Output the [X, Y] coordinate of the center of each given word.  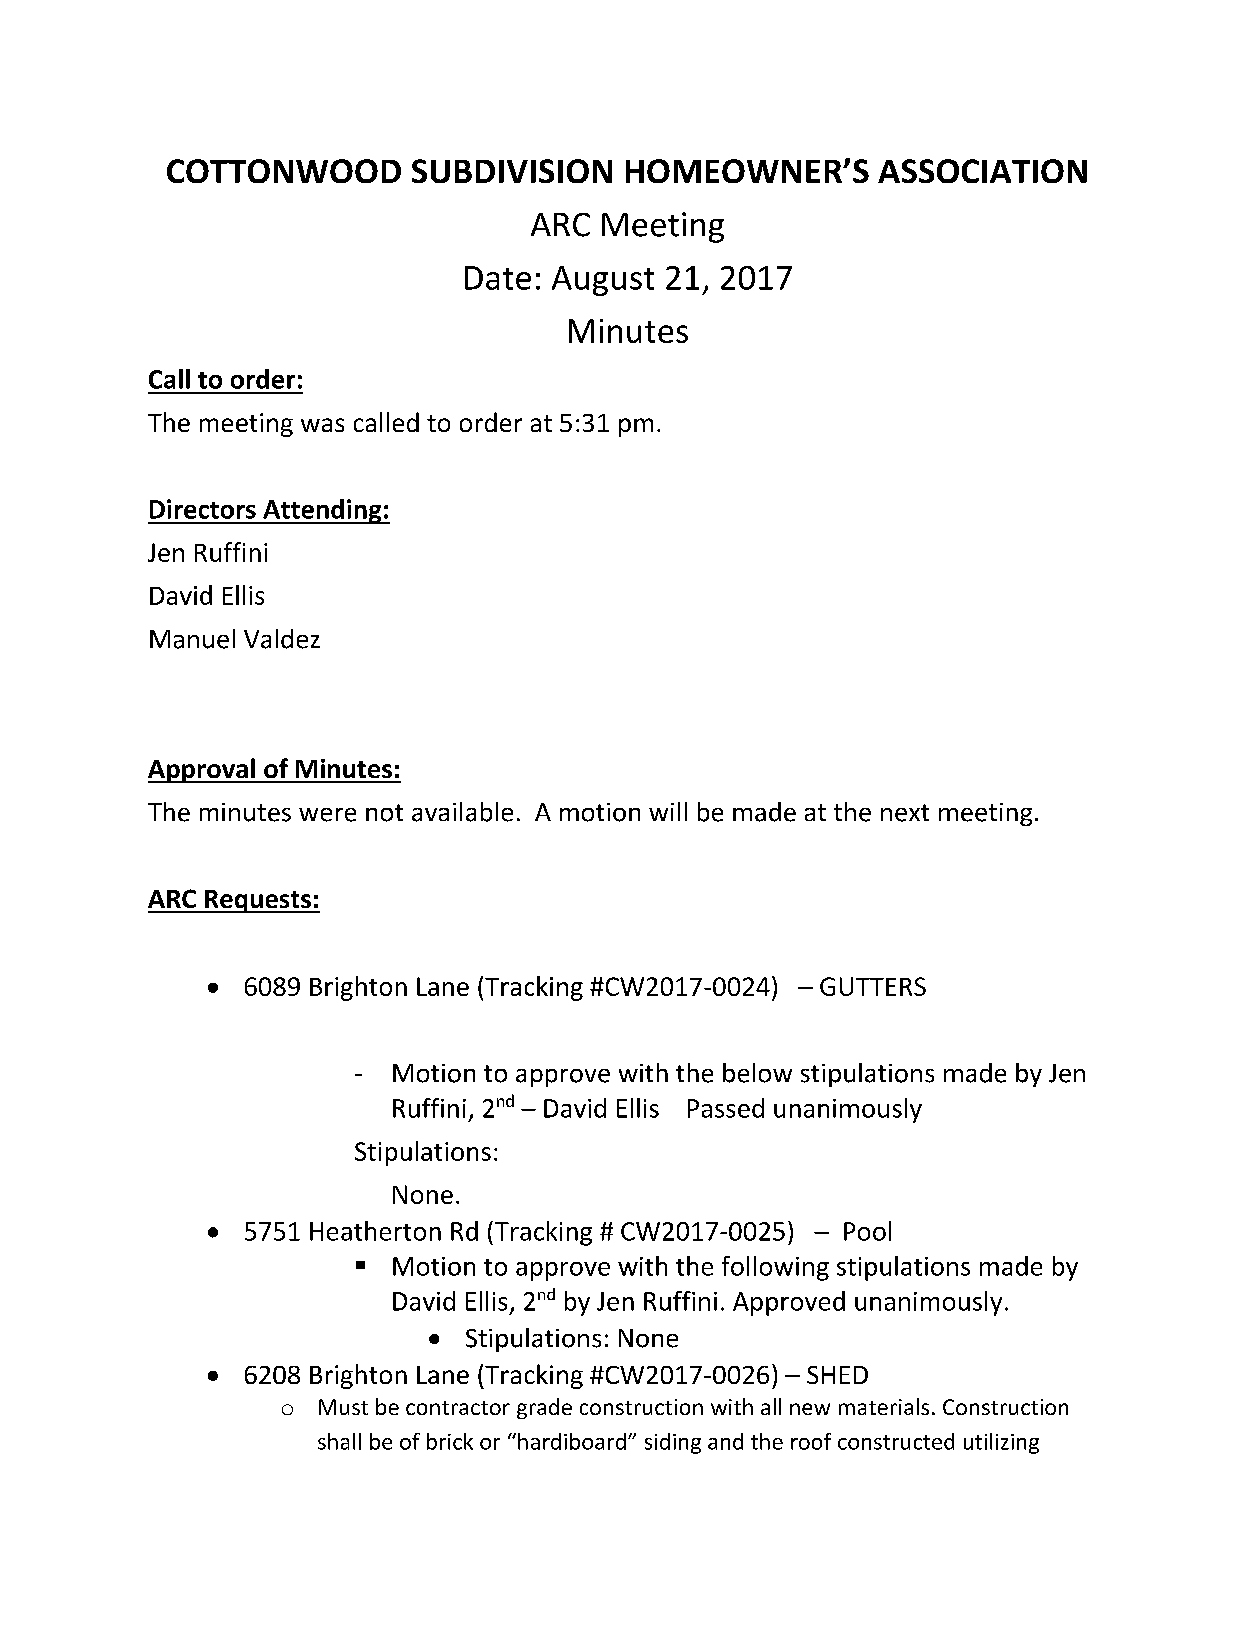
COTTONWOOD [284, 171]
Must [343, 1407]
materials [884, 1406]
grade [544, 1408]
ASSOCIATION [982, 171]
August [603, 281]
